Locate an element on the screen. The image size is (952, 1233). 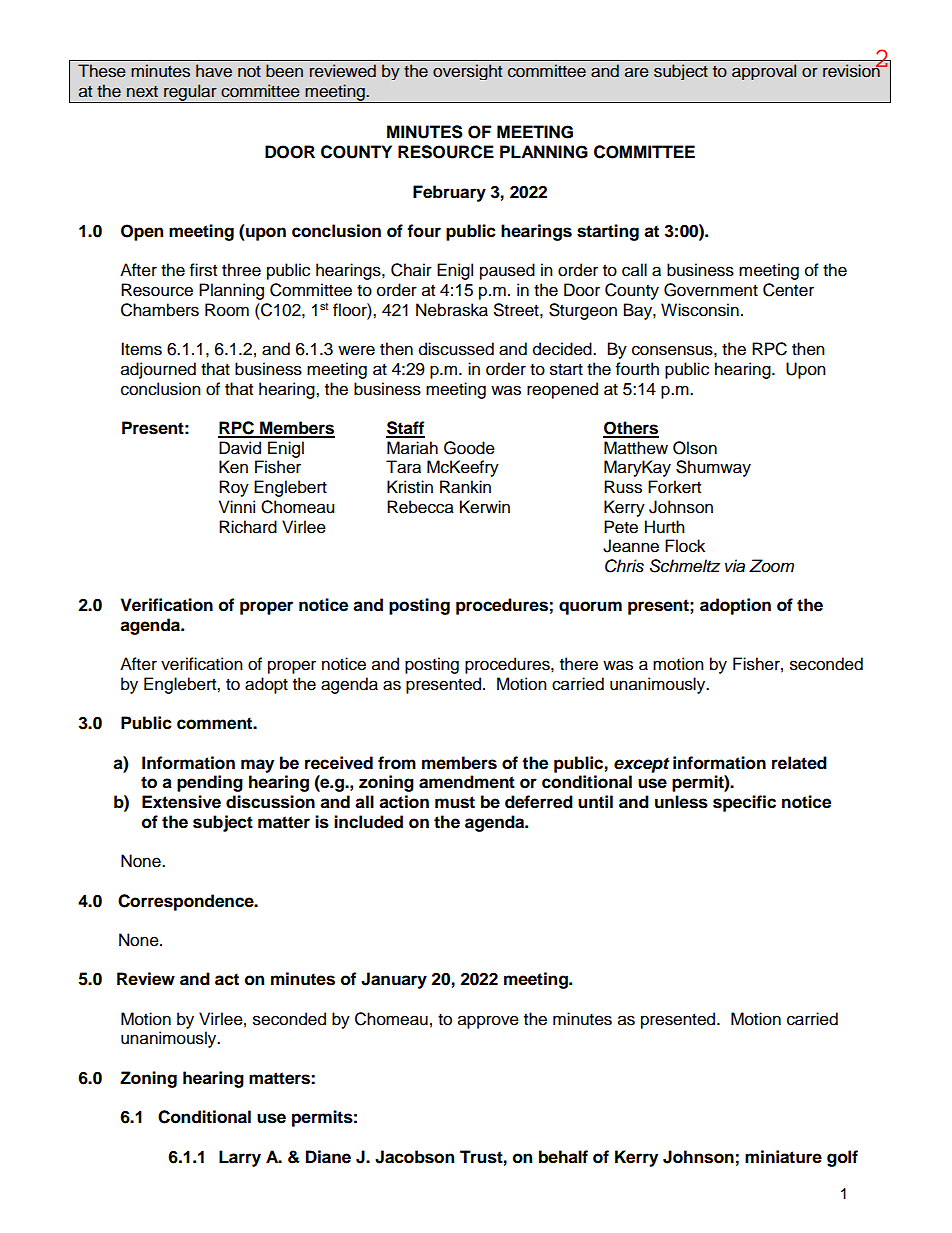
Correspondence is located at coordinates (187, 902).
